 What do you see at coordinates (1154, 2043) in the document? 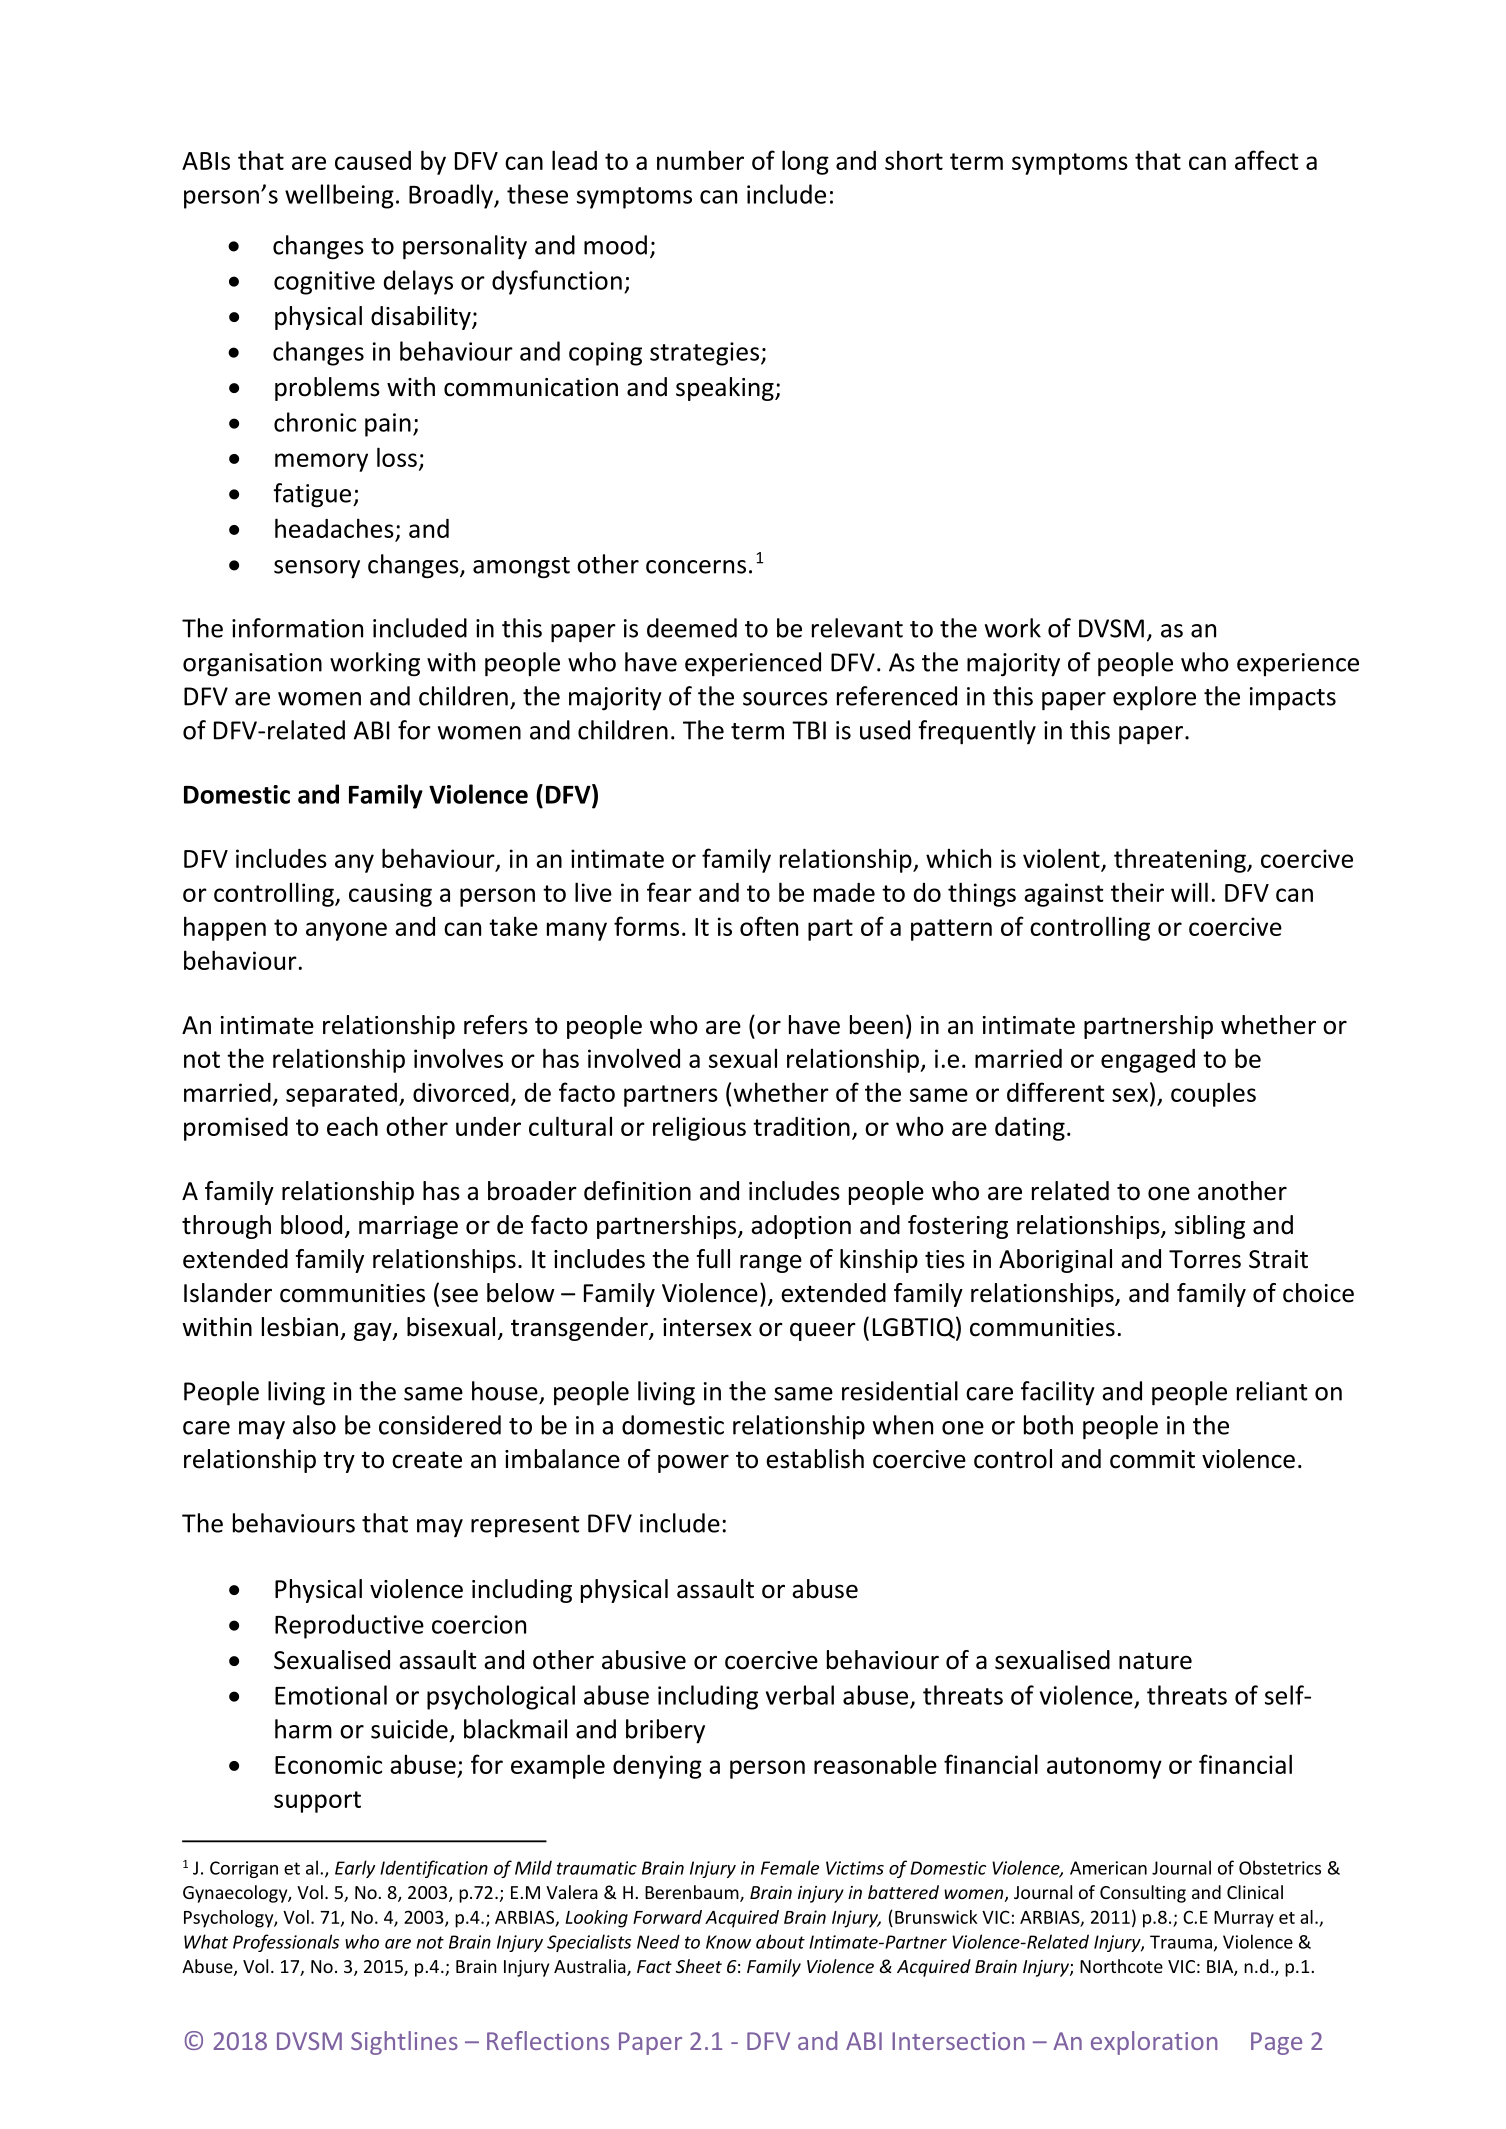
I see `exploration` at bounding box center [1154, 2043].
